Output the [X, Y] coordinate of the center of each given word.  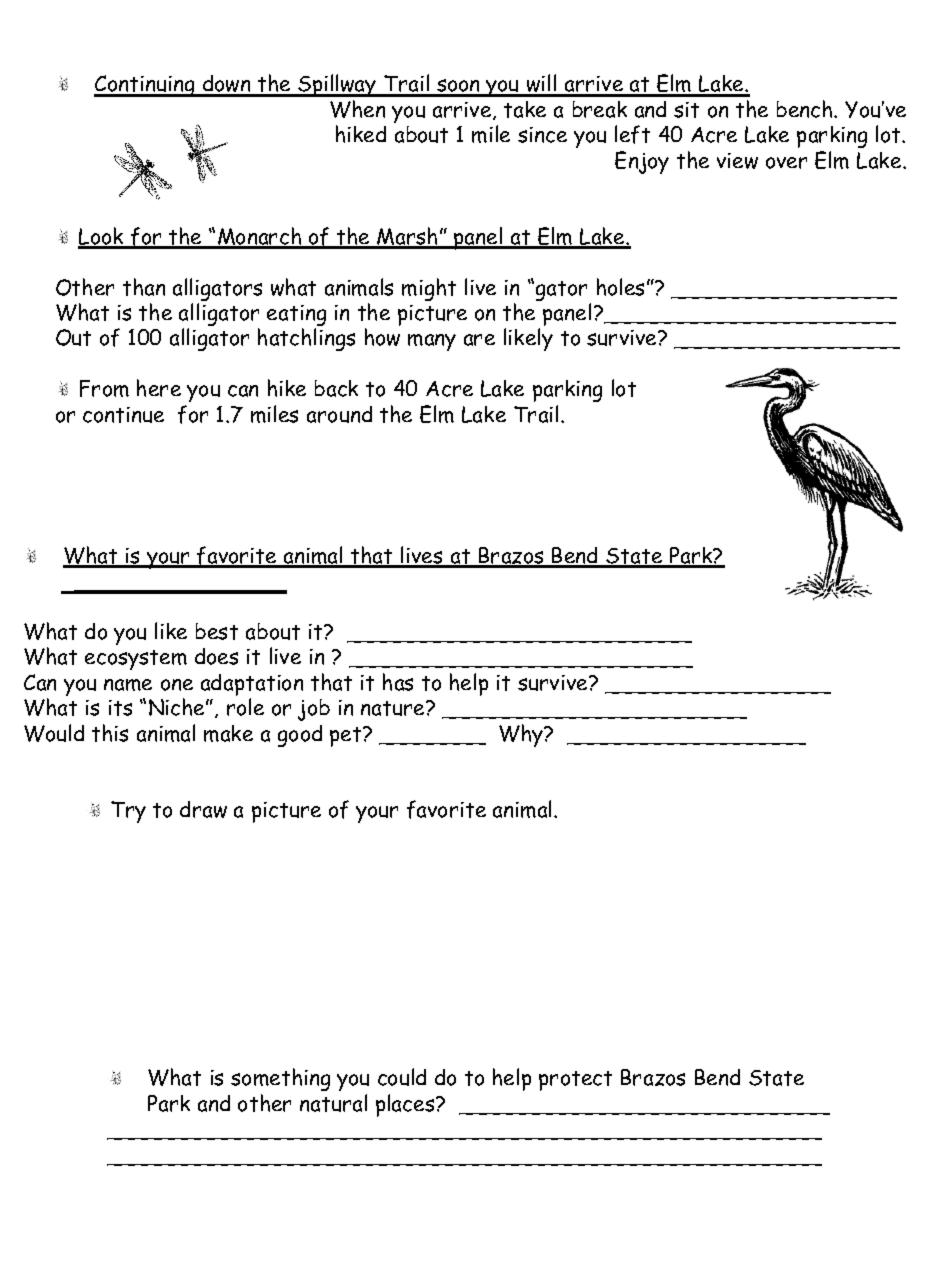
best [217, 631]
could [402, 1077]
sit [686, 110]
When [357, 109]
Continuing [145, 86]
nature [394, 708]
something [280, 1079]
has [398, 682]
